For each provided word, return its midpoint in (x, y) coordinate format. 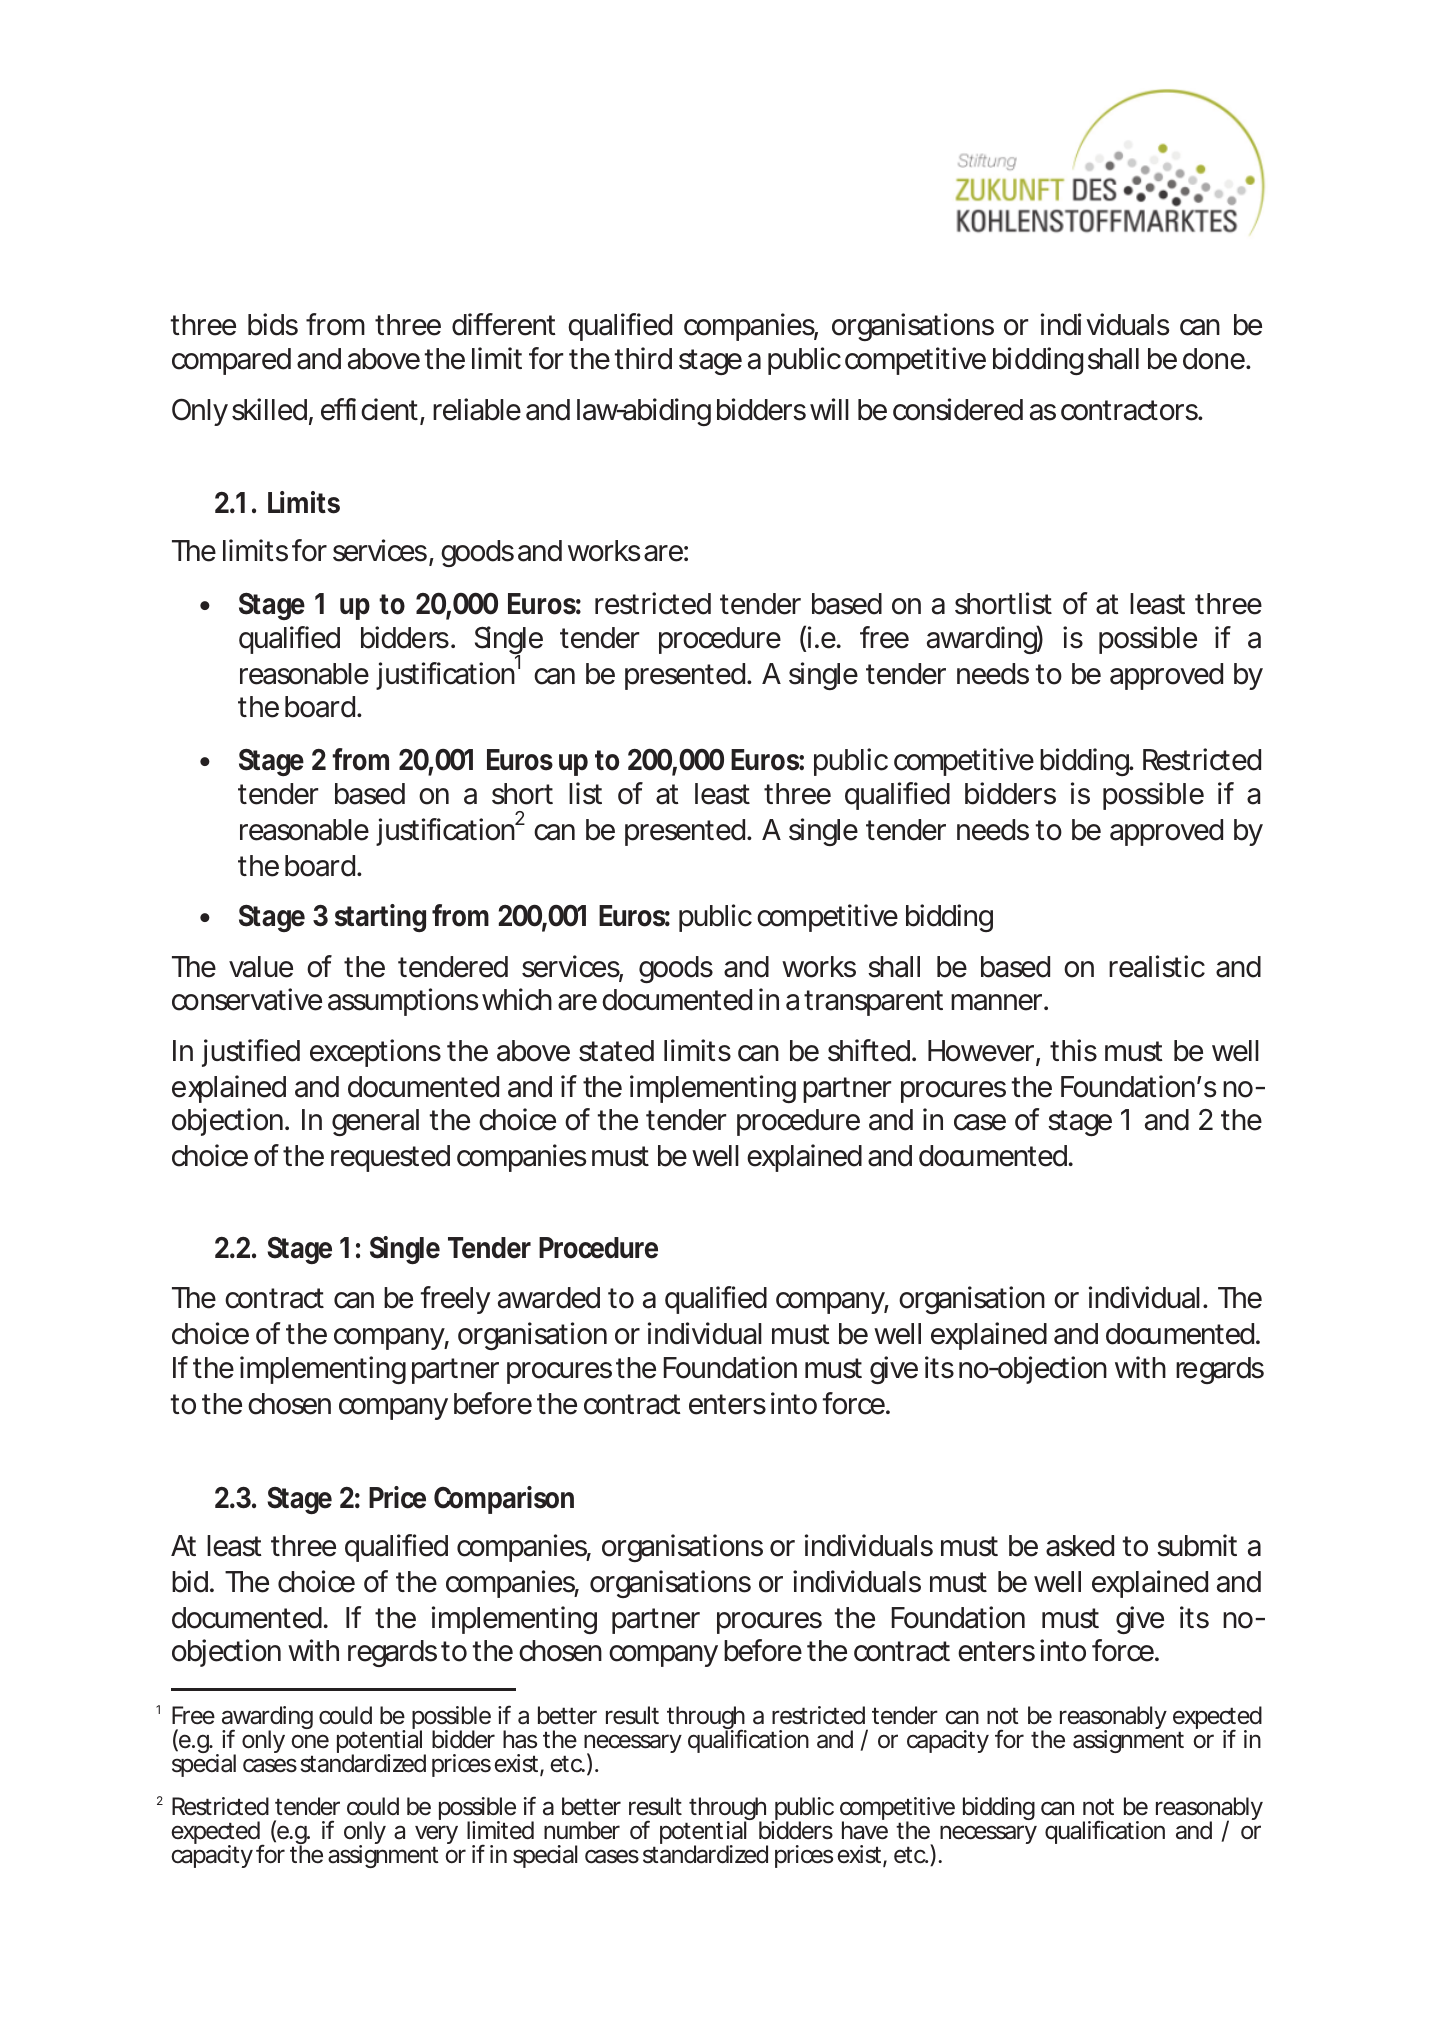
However (981, 1051)
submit (1197, 1545)
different (504, 324)
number (582, 1830)
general (375, 1122)
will (829, 409)
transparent (873, 1003)
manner (996, 1002)
